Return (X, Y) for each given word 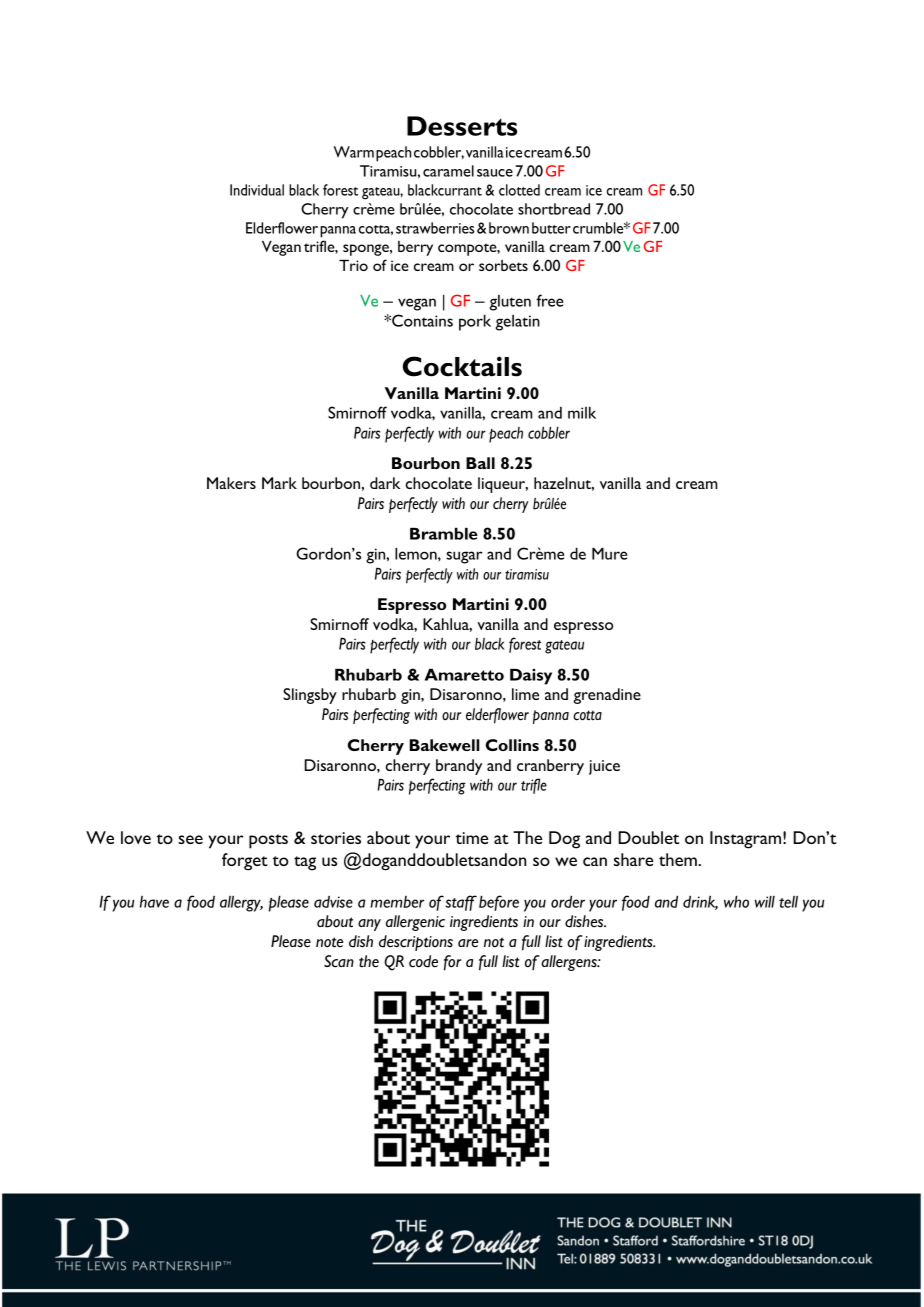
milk (582, 413)
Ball (480, 463)
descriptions (416, 943)
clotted (519, 190)
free (549, 300)
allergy (241, 904)
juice (604, 767)
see (190, 839)
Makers (231, 483)
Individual (257, 190)
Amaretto (464, 675)
